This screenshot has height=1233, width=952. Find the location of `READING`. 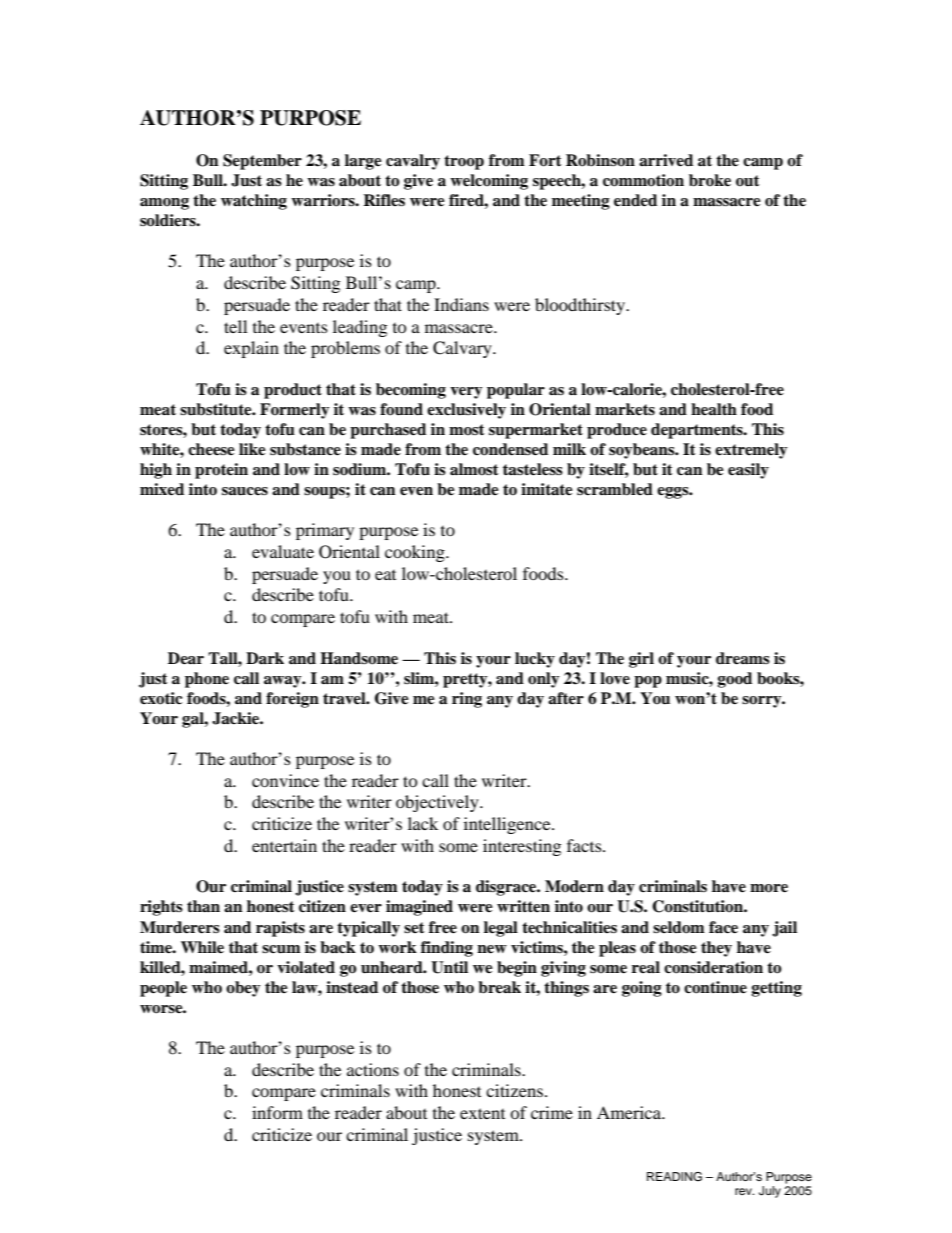

READING is located at coordinates (674, 1177).
